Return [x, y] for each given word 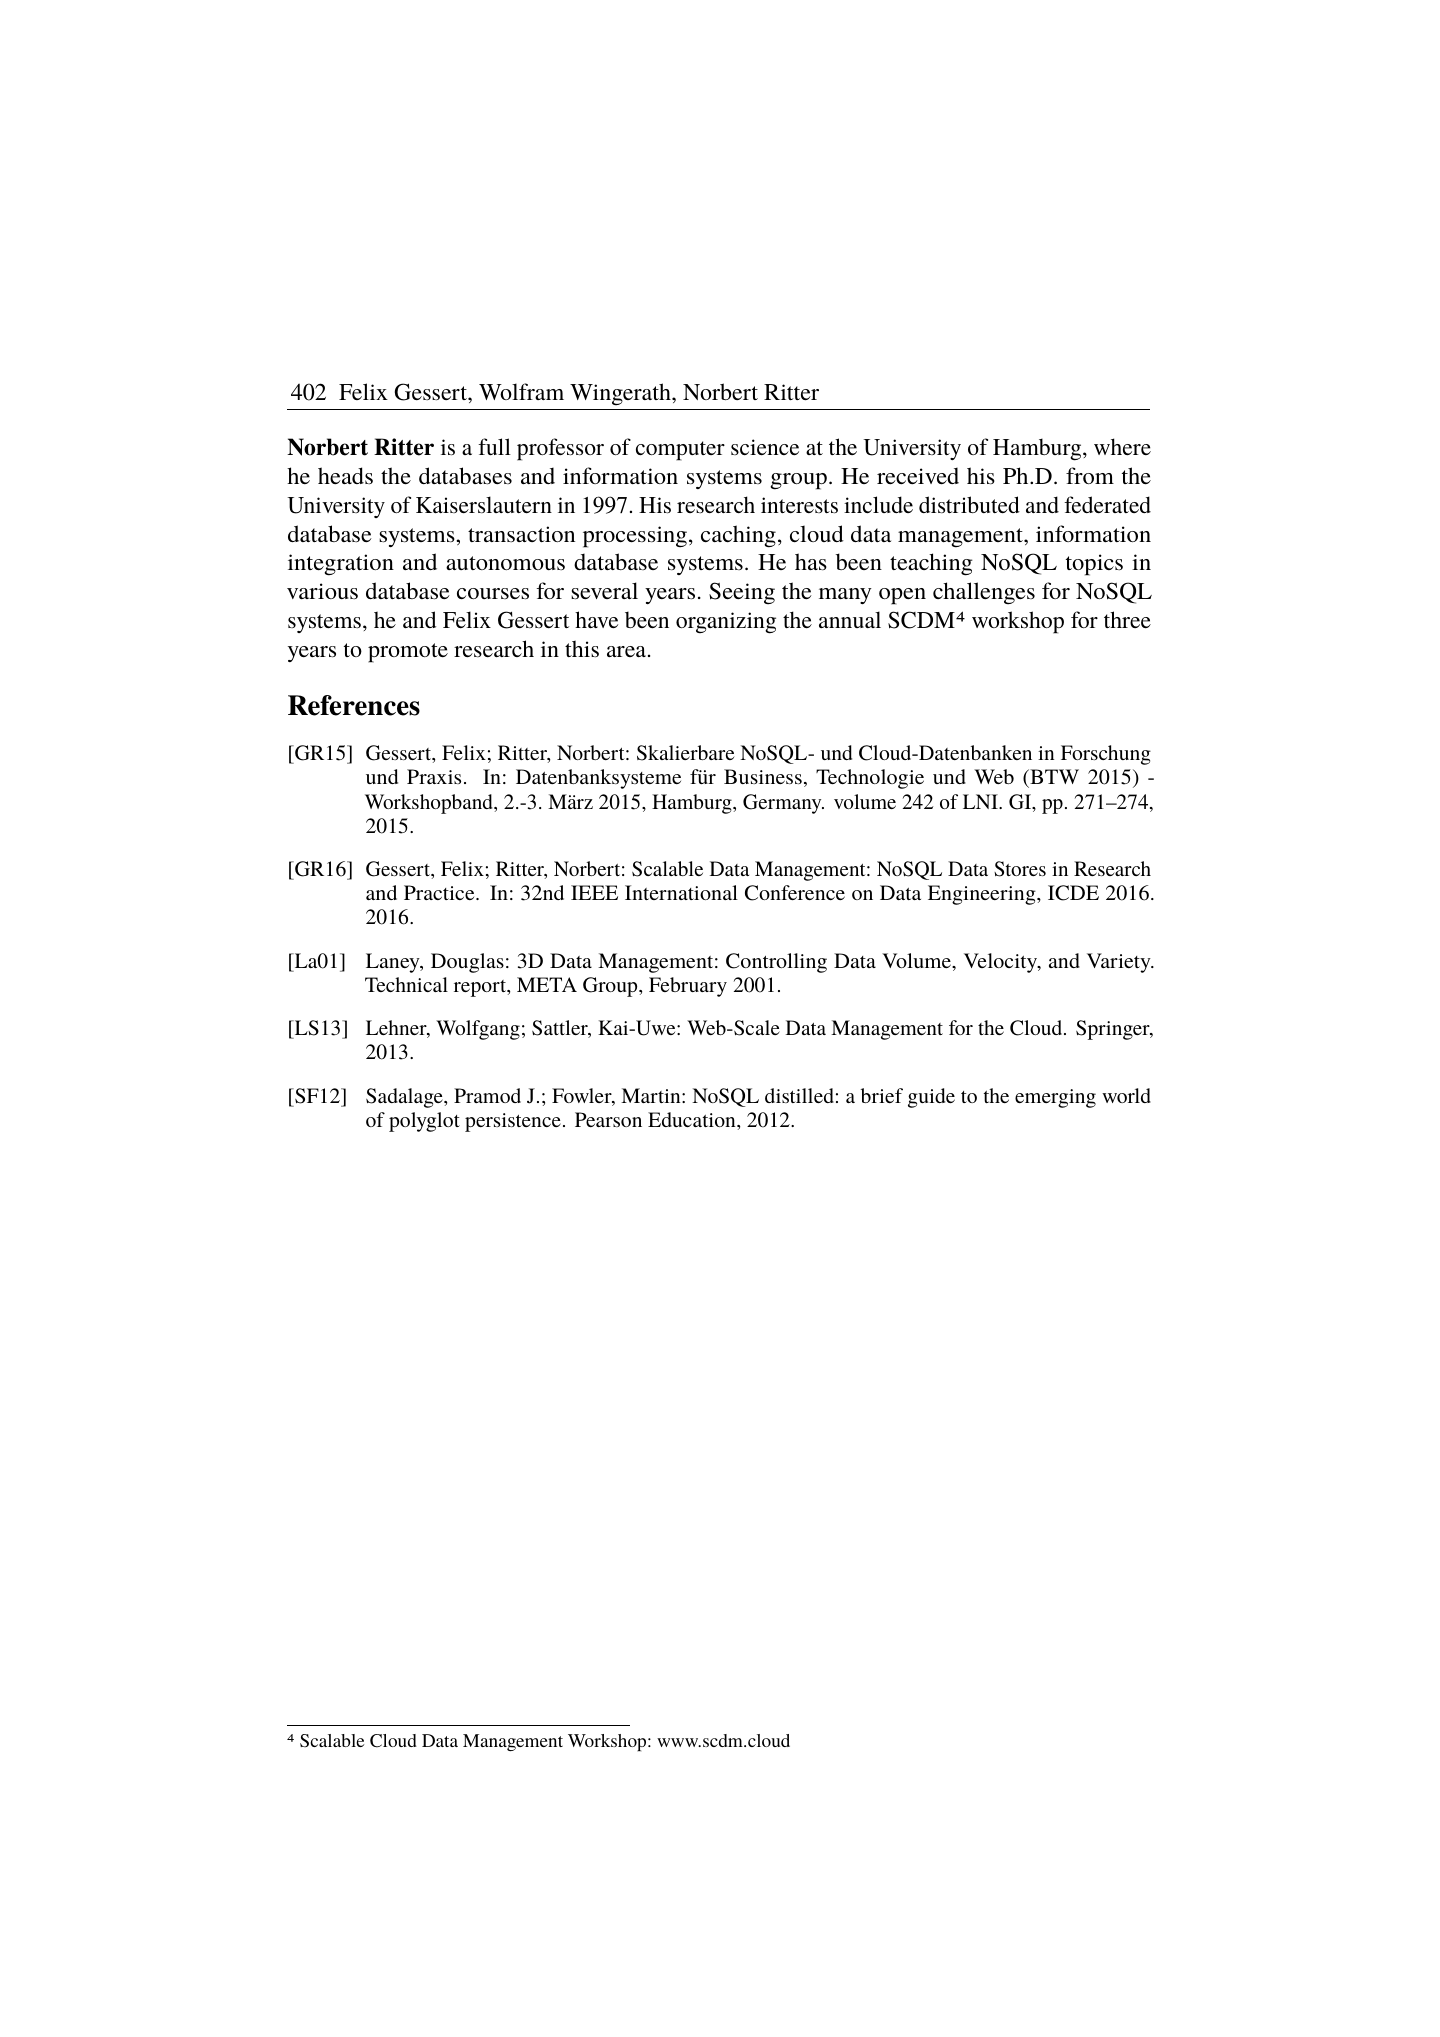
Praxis [434, 776]
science [765, 447]
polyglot [424, 1122]
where [1122, 446]
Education [693, 1119]
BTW [1053, 778]
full [494, 446]
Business [763, 776]
